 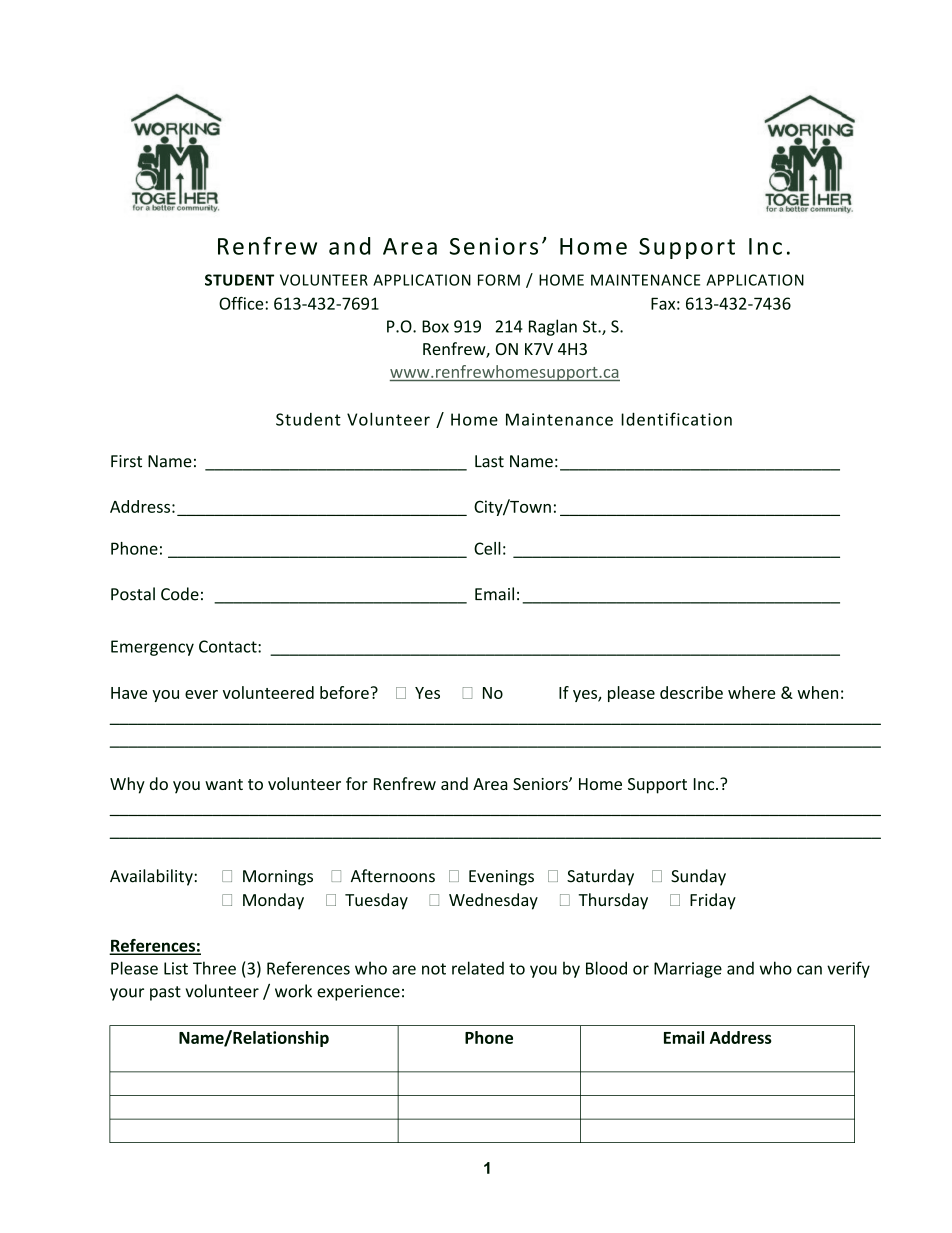 I want to click on where, so click(x=751, y=692).
